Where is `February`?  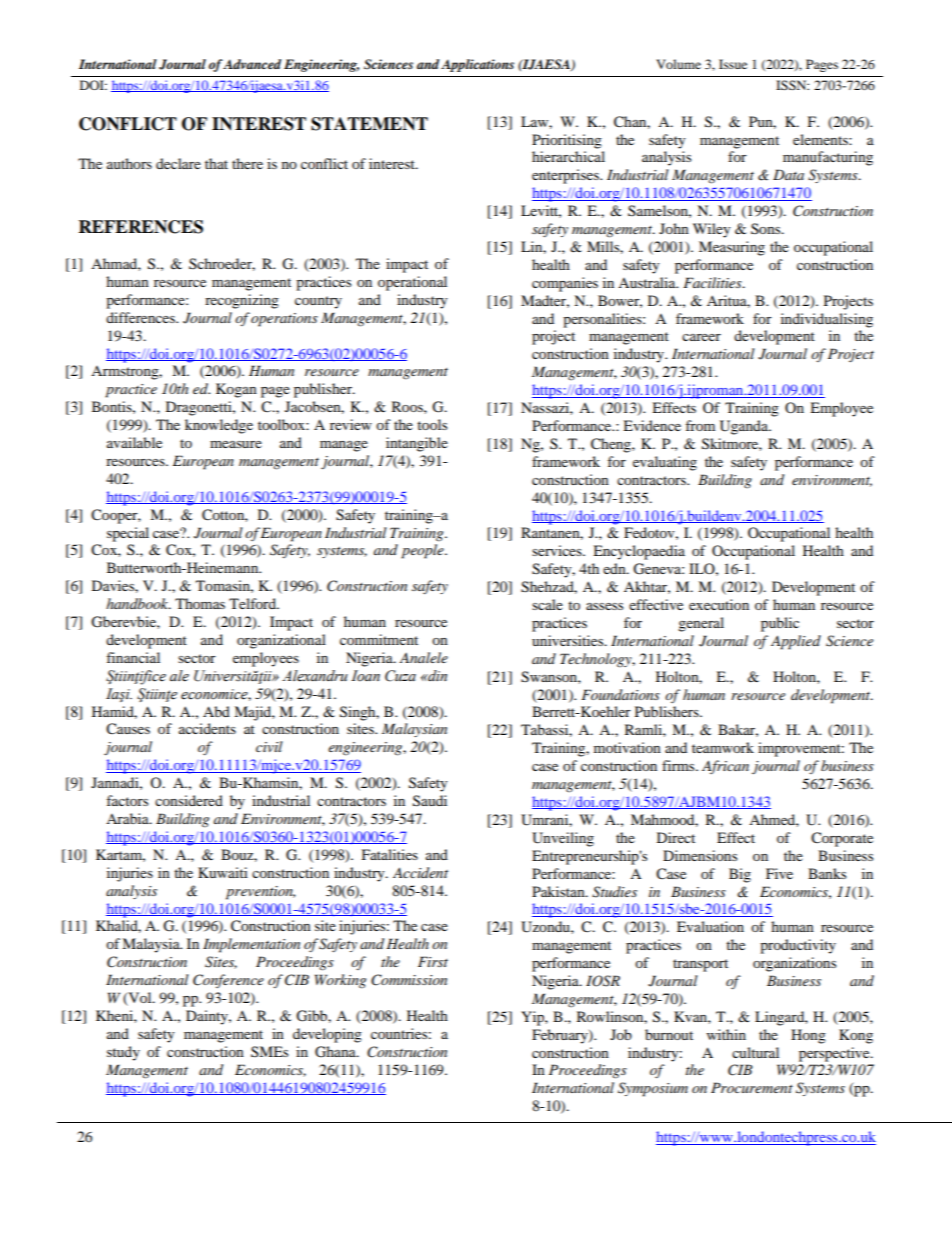
February is located at coordinates (561, 1036).
